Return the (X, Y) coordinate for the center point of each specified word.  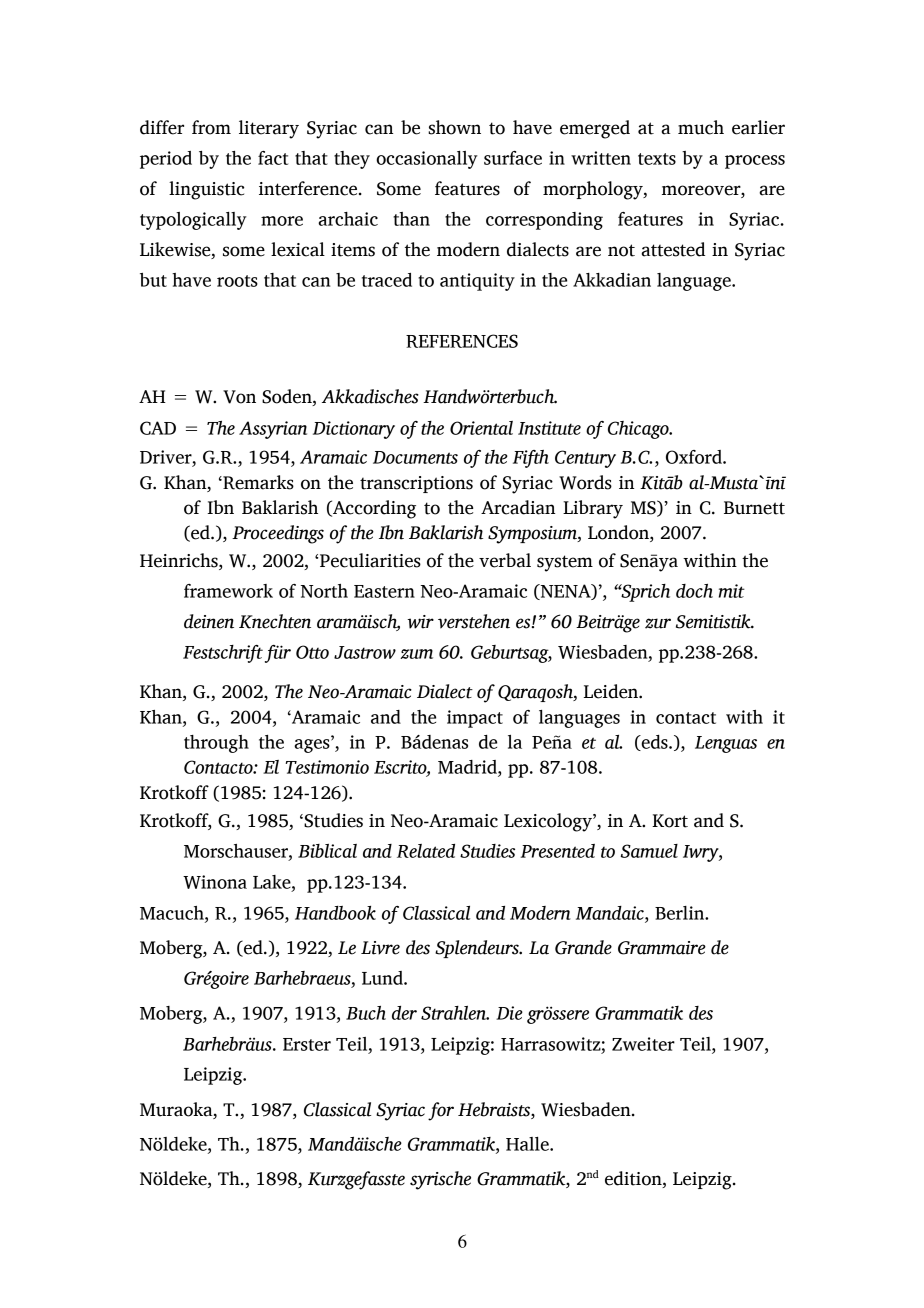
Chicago (639, 430)
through (216, 744)
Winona (215, 882)
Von (239, 397)
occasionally (427, 160)
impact (475, 719)
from (211, 127)
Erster (307, 1044)
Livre (380, 948)
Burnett (754, 508)
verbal (505, 560)
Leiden (612, 691)
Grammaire (662, 948)
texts (657, 159)
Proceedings (278, 534)
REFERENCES (462, 341)
